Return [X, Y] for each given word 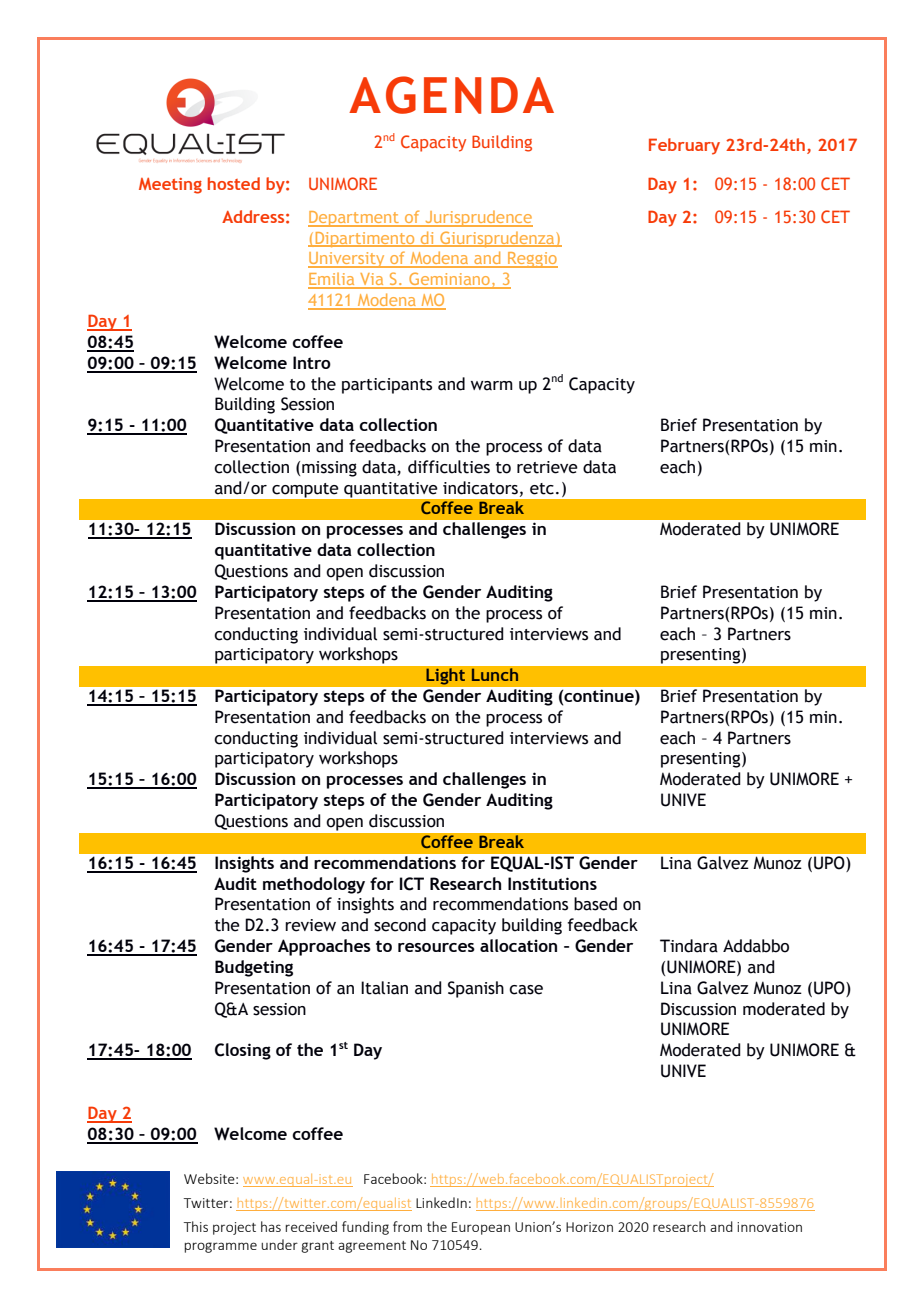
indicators [480, 488]
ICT [412, 884]
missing [329, 469]
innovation [769, 1227]
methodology [314, 885]
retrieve [547, 467]
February [684, 146]
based [595, 904]
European [481, 1228]
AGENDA [451, 95]
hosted [234, 183]
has [271, 1226]
